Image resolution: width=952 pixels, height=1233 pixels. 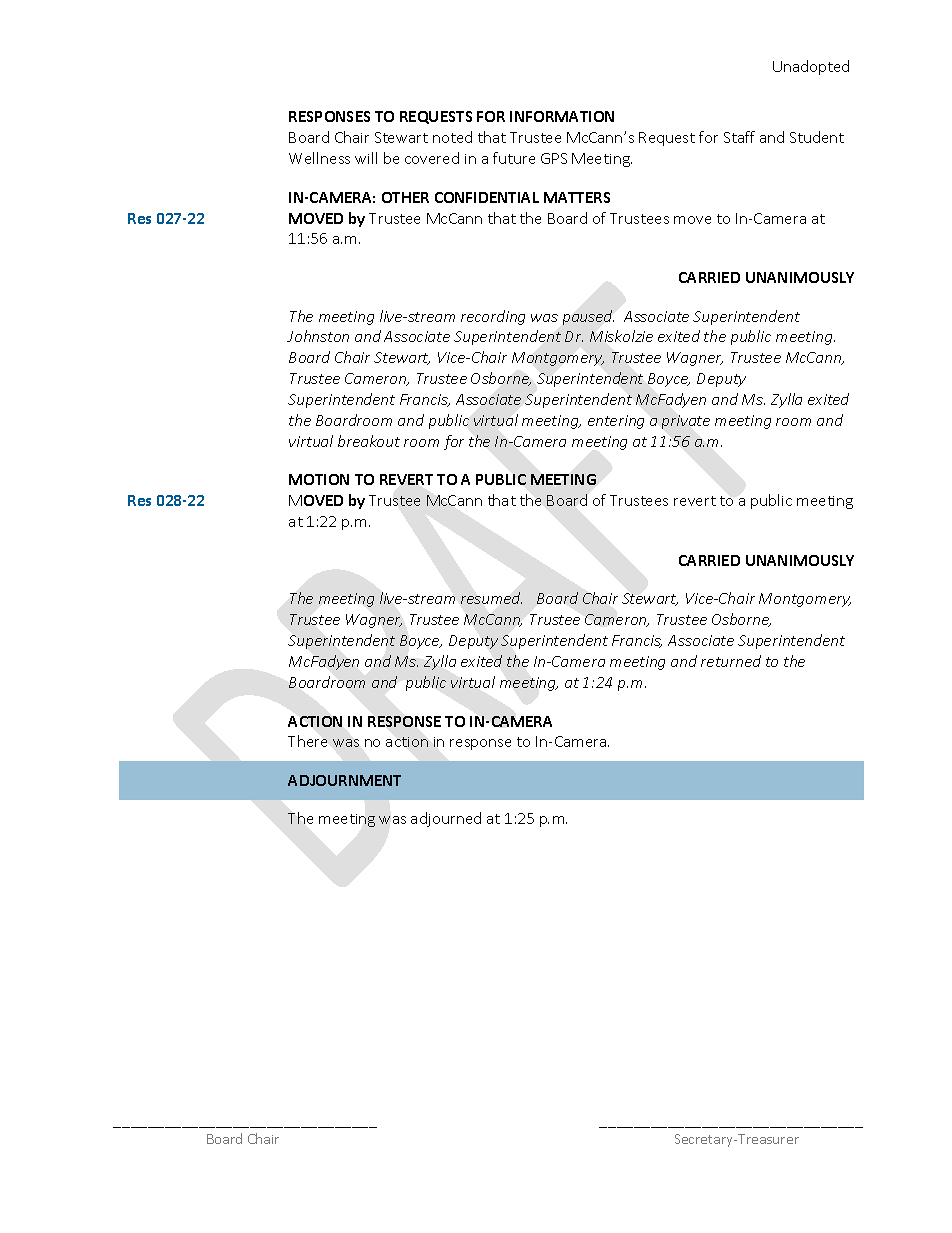 What do you see at coordinates (739, 137) in the document?
I see `Staff` at bounding box center [739, 137].
